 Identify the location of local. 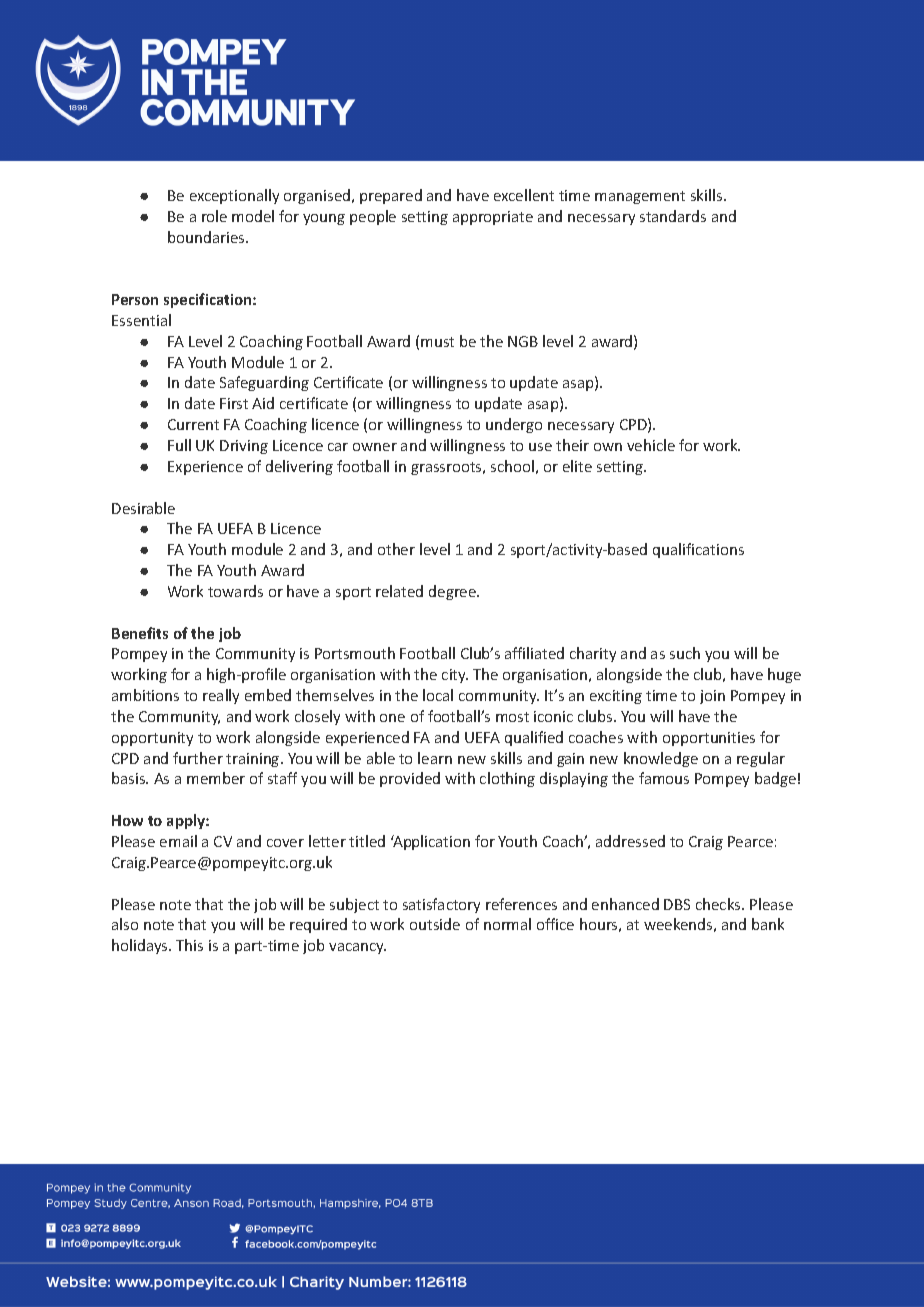
(438, 695).
